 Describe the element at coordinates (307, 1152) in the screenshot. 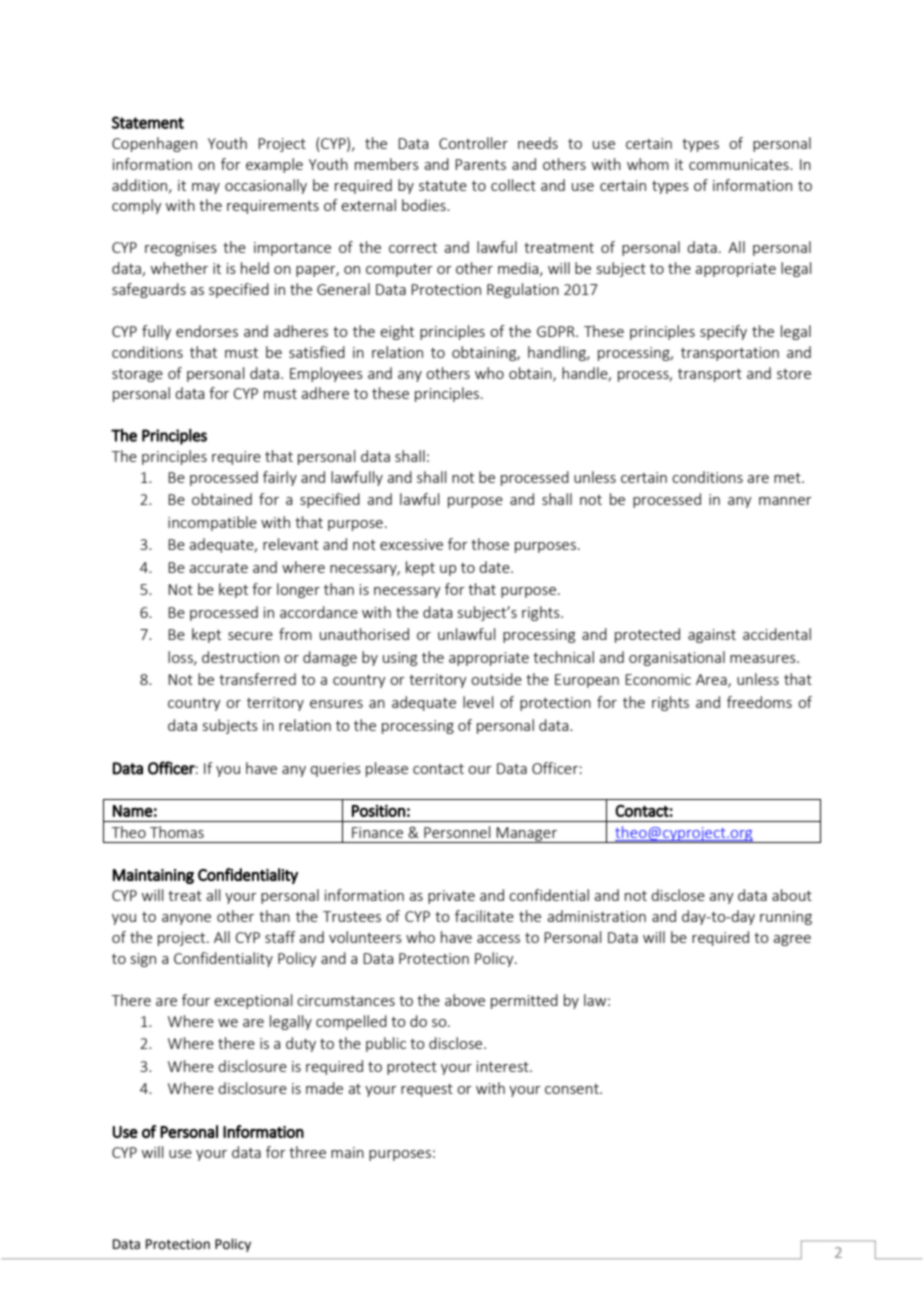

I see `three` at that location.
